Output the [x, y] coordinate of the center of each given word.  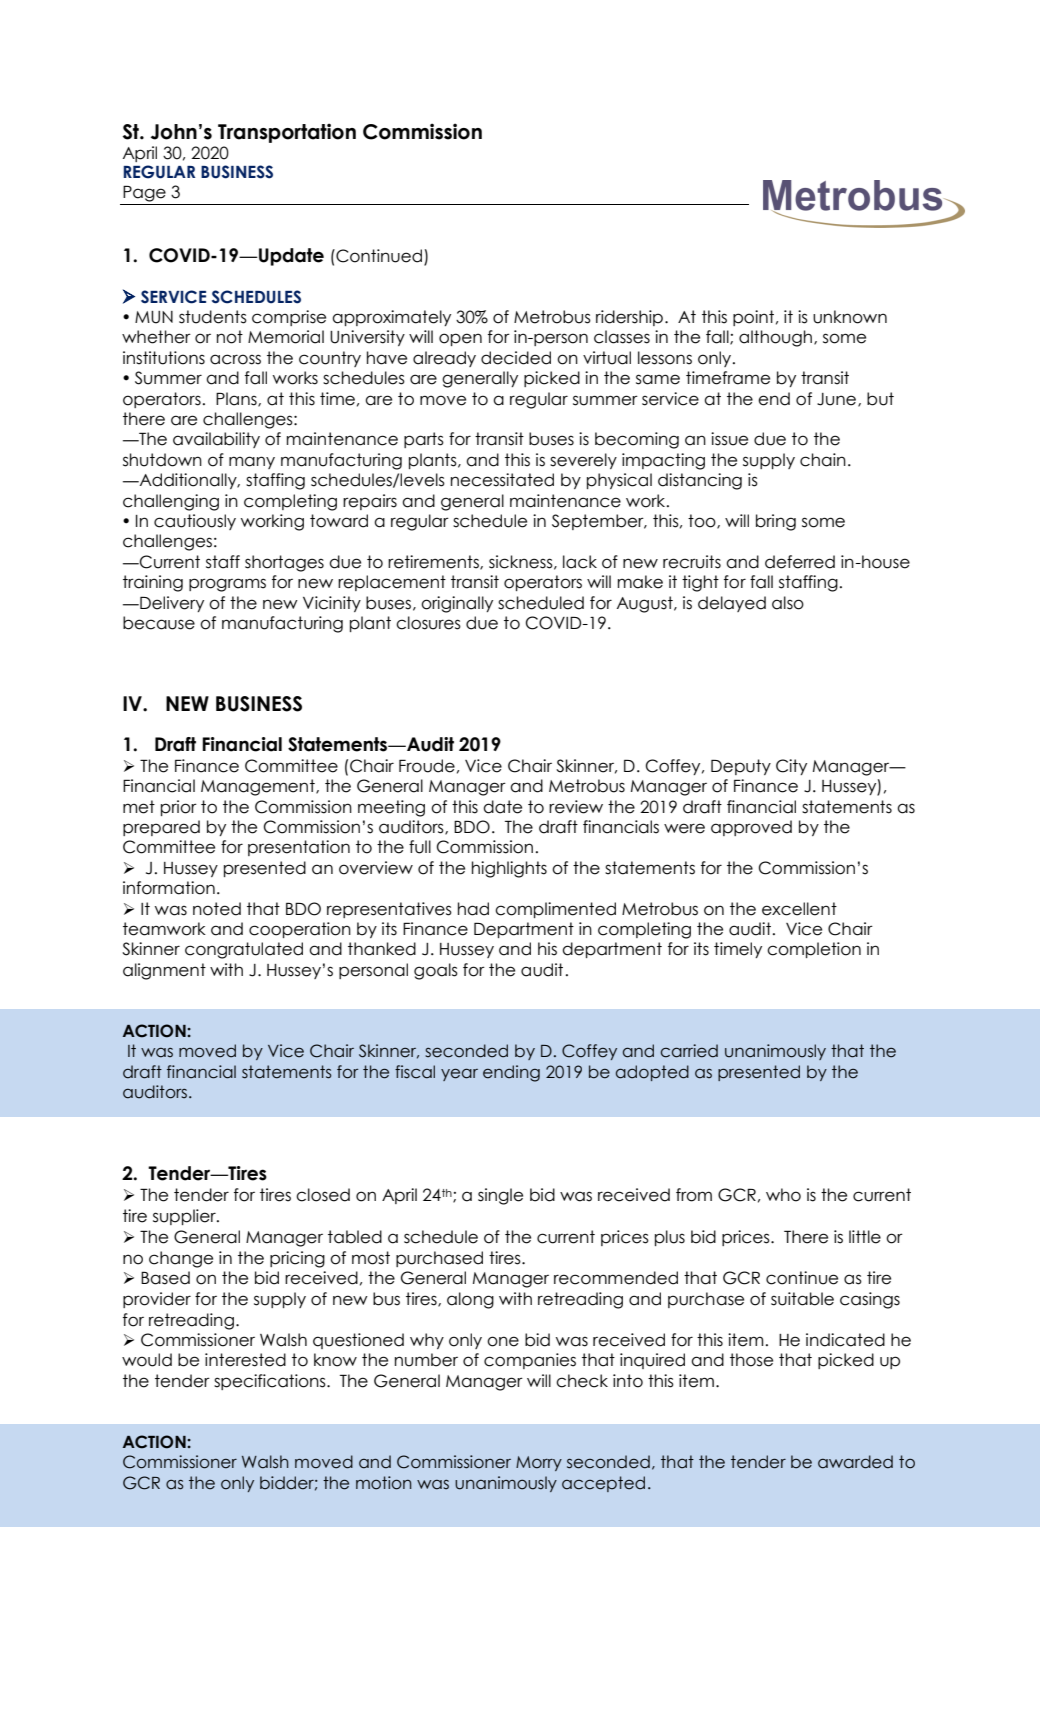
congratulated [244, 950]
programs [227, 585]
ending [511, 1073]
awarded [855, 1462]
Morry [539, 1463]
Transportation [287, 133]
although [775, 338]
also [788, 603]
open [460, 339]
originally [457, 604]
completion [814, 950]
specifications [271, 1382]
